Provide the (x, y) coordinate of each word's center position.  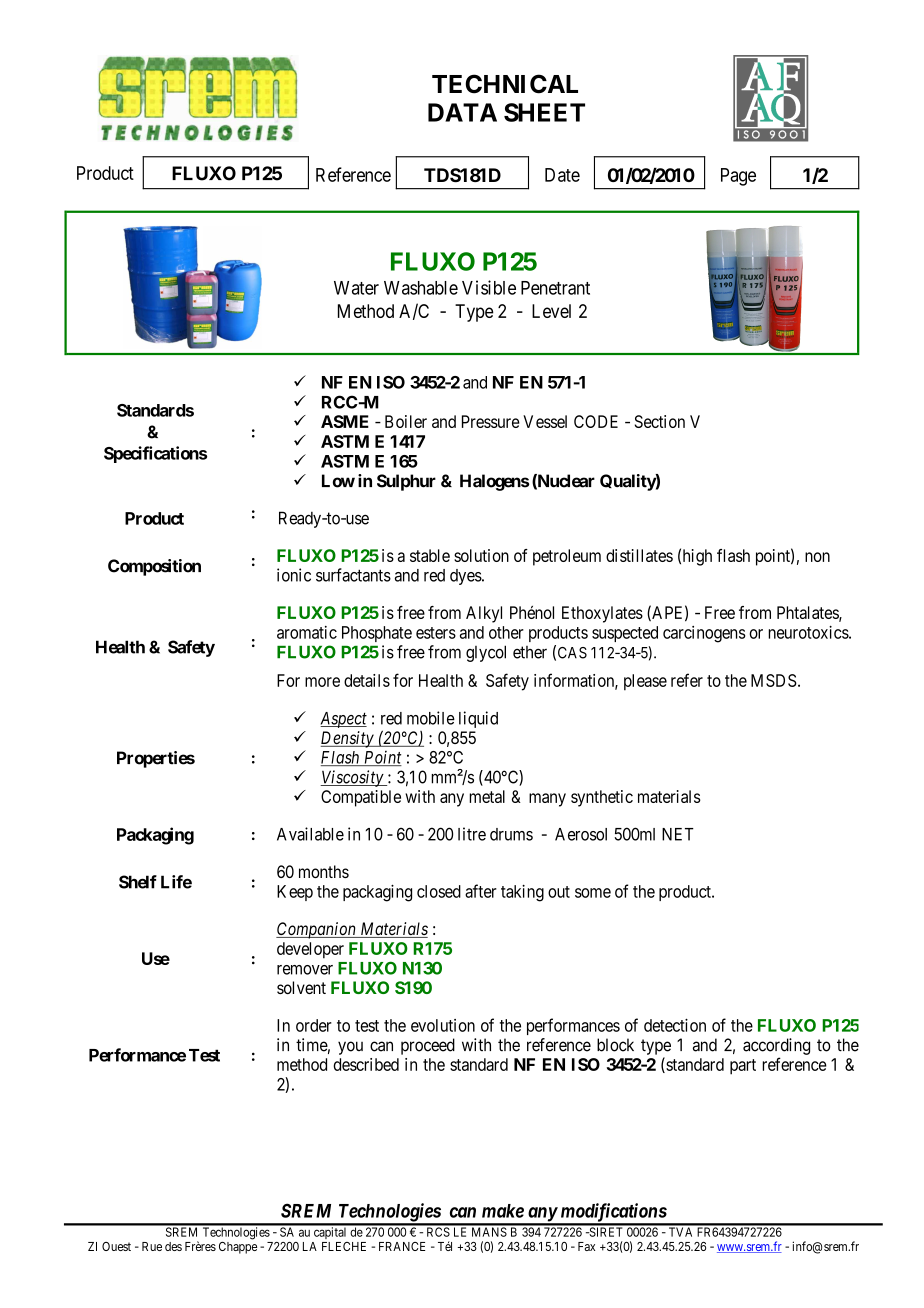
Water (356, 288)
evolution (443, 1025)
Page (738, 177)
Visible (489, 287)
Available (310, 834)
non (817, 557)
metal (487, 796)
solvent (301, 987)
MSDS (774, 680)
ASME (345, 421)
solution (481, 555)
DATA (462, 112)
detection (675, 1025)
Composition (154, 567)
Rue (152, 1246)
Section (660, 421)
